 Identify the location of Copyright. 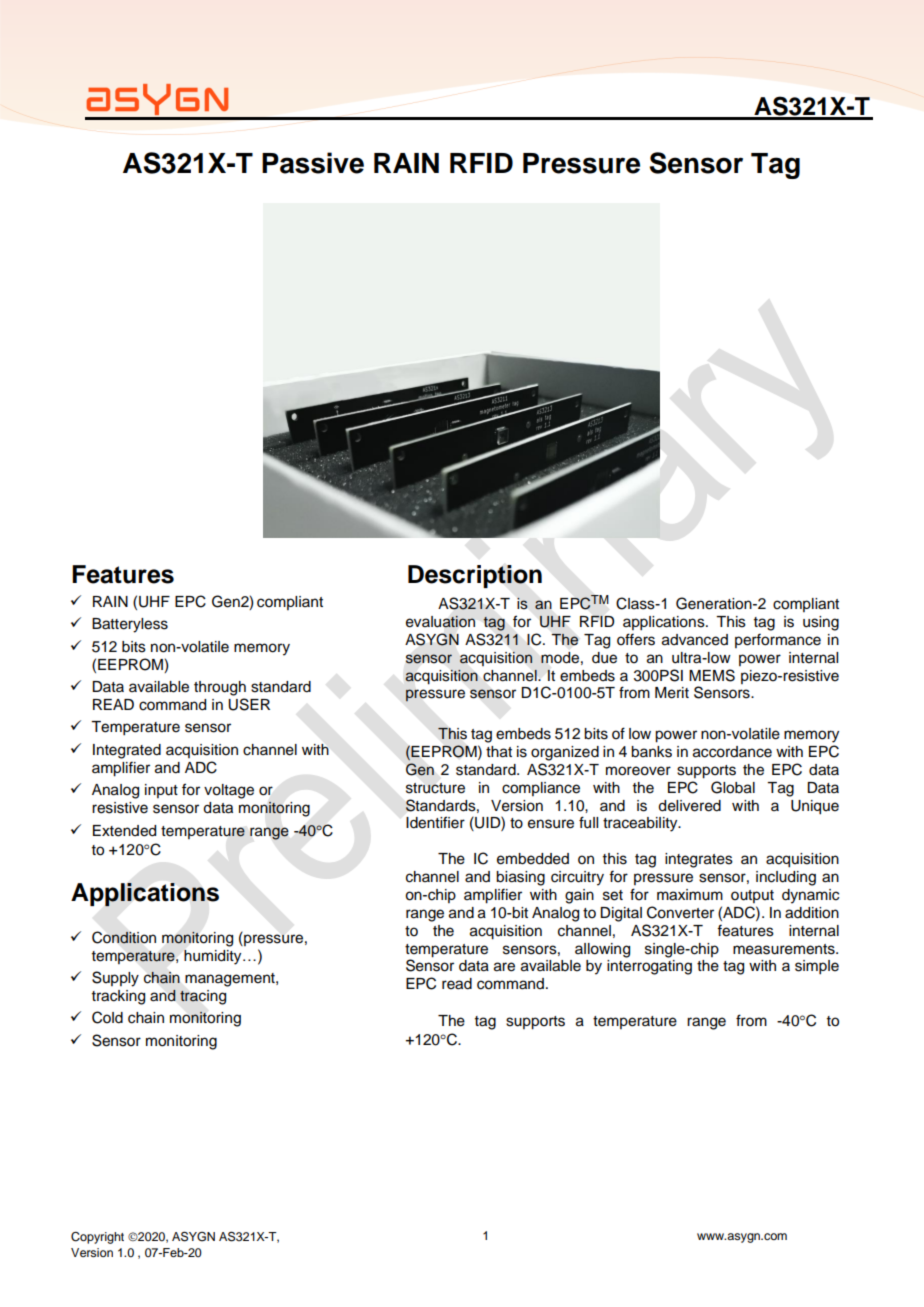
(97, 1238).
